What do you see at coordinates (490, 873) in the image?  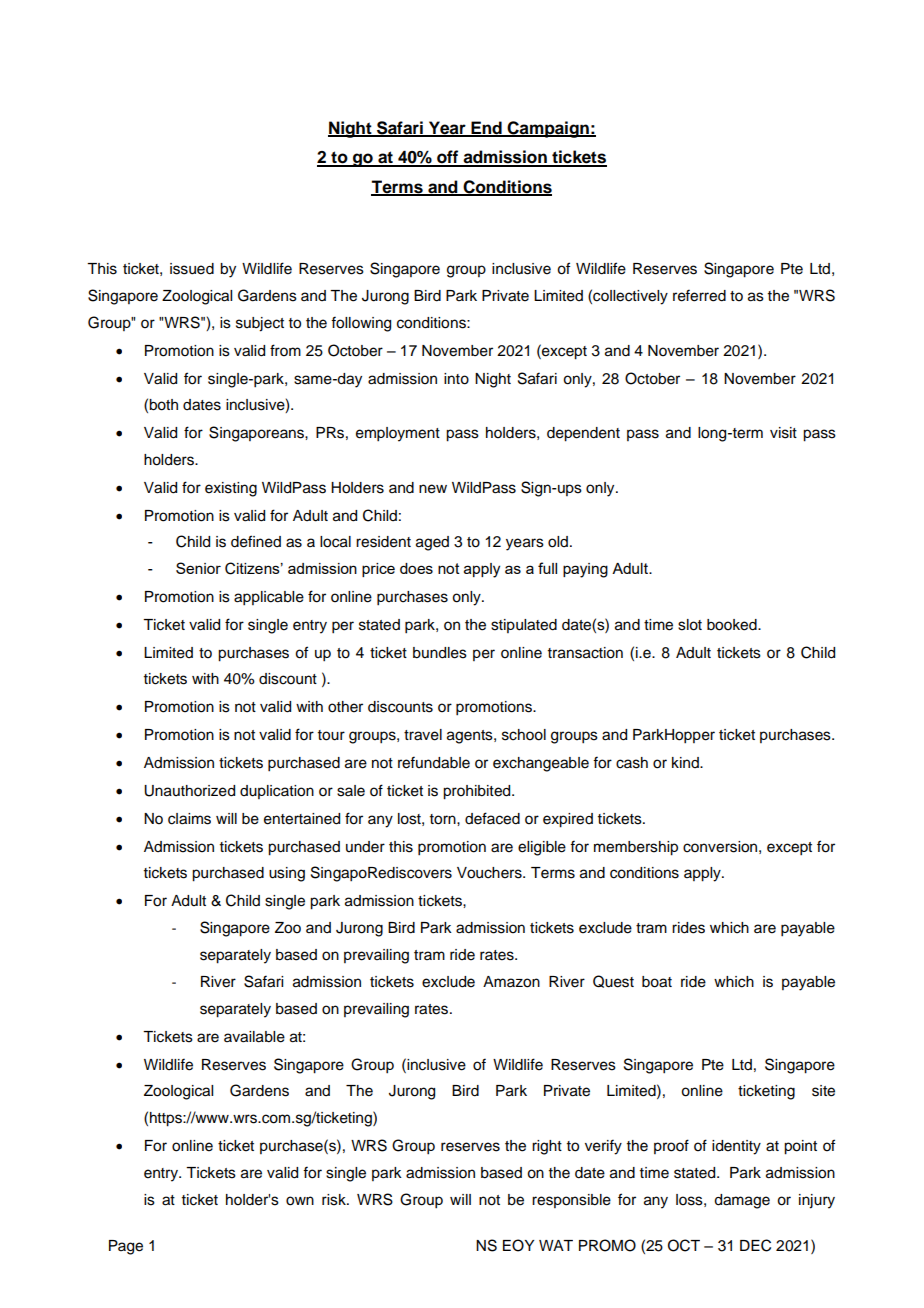 I see `Vouchers` at bounding box center [490, 873].
